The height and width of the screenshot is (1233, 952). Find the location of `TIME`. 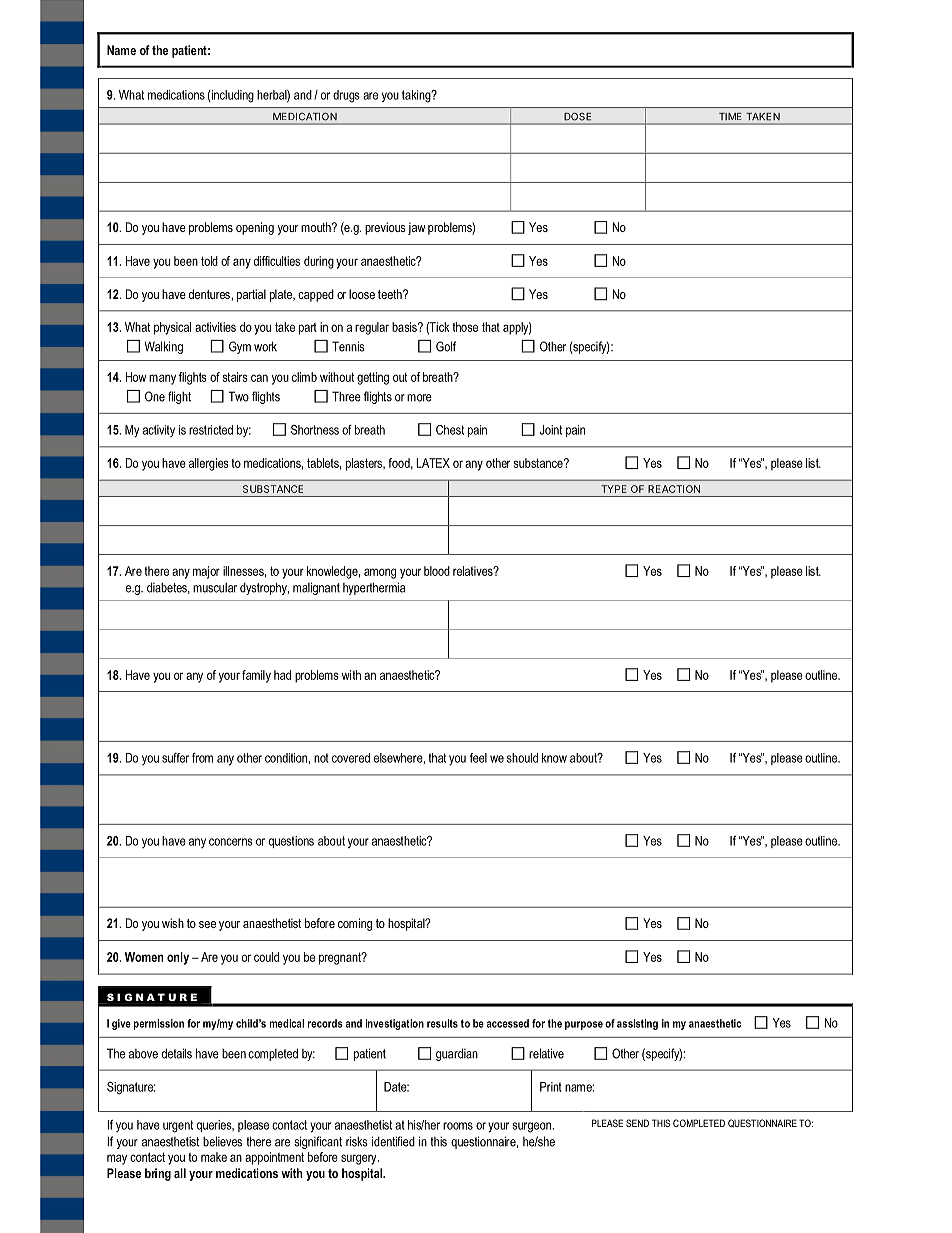

TIME is located at coordinates (730, 116).
